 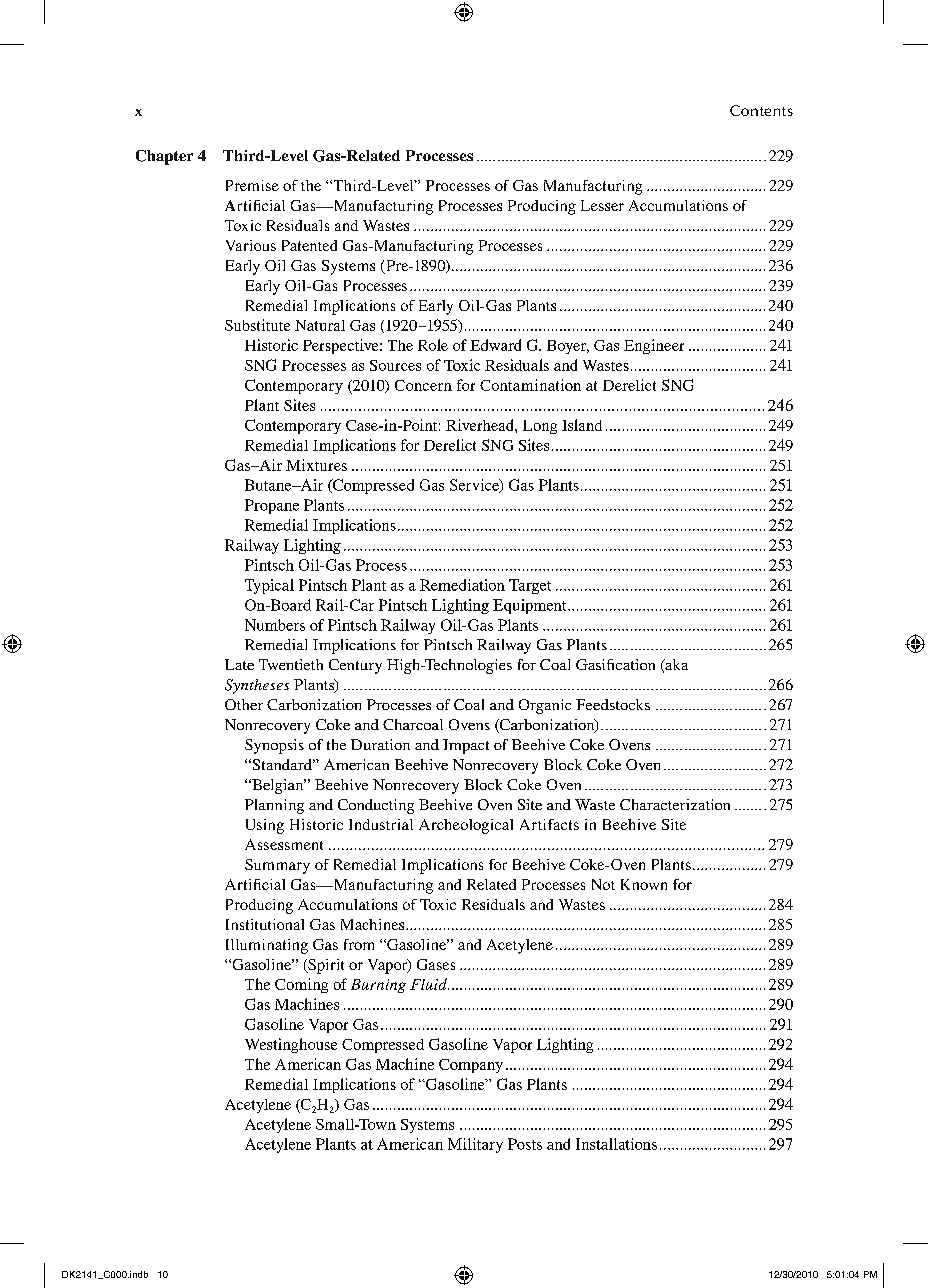 I want to click on Engineer, so click(x=654, y=346).
